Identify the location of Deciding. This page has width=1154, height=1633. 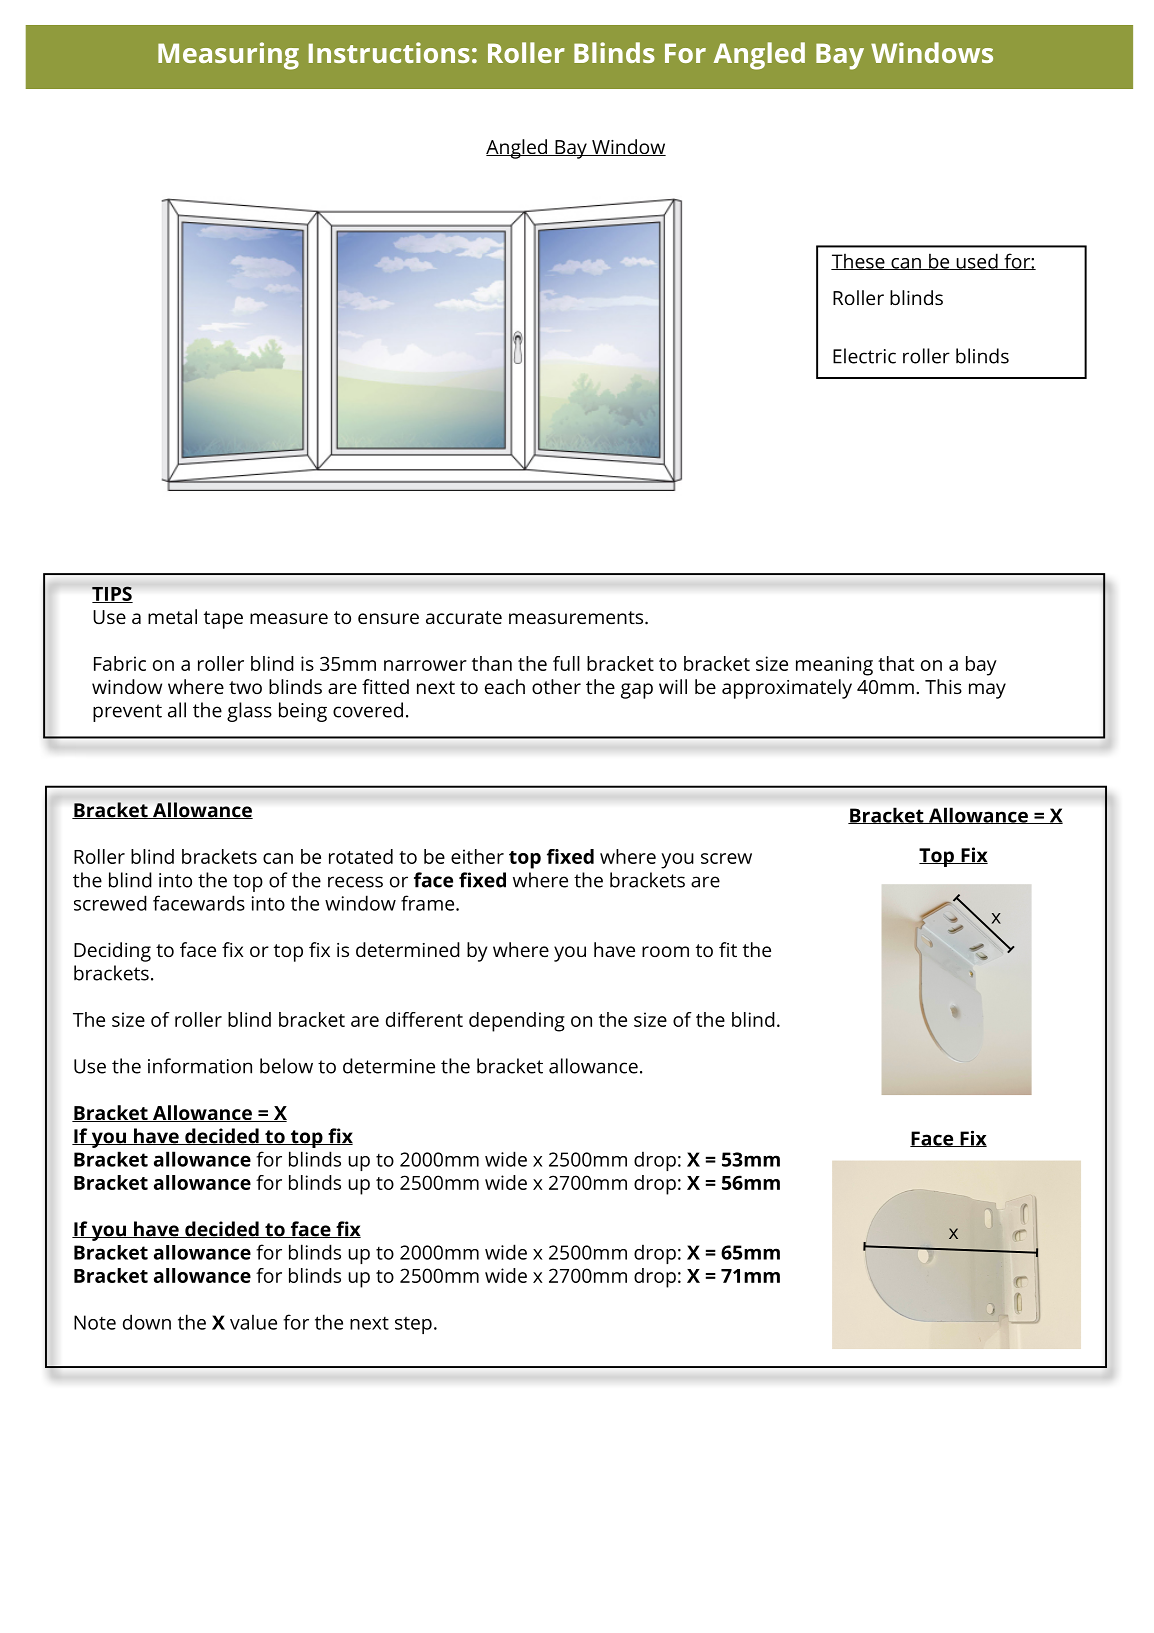
(112, 952).
